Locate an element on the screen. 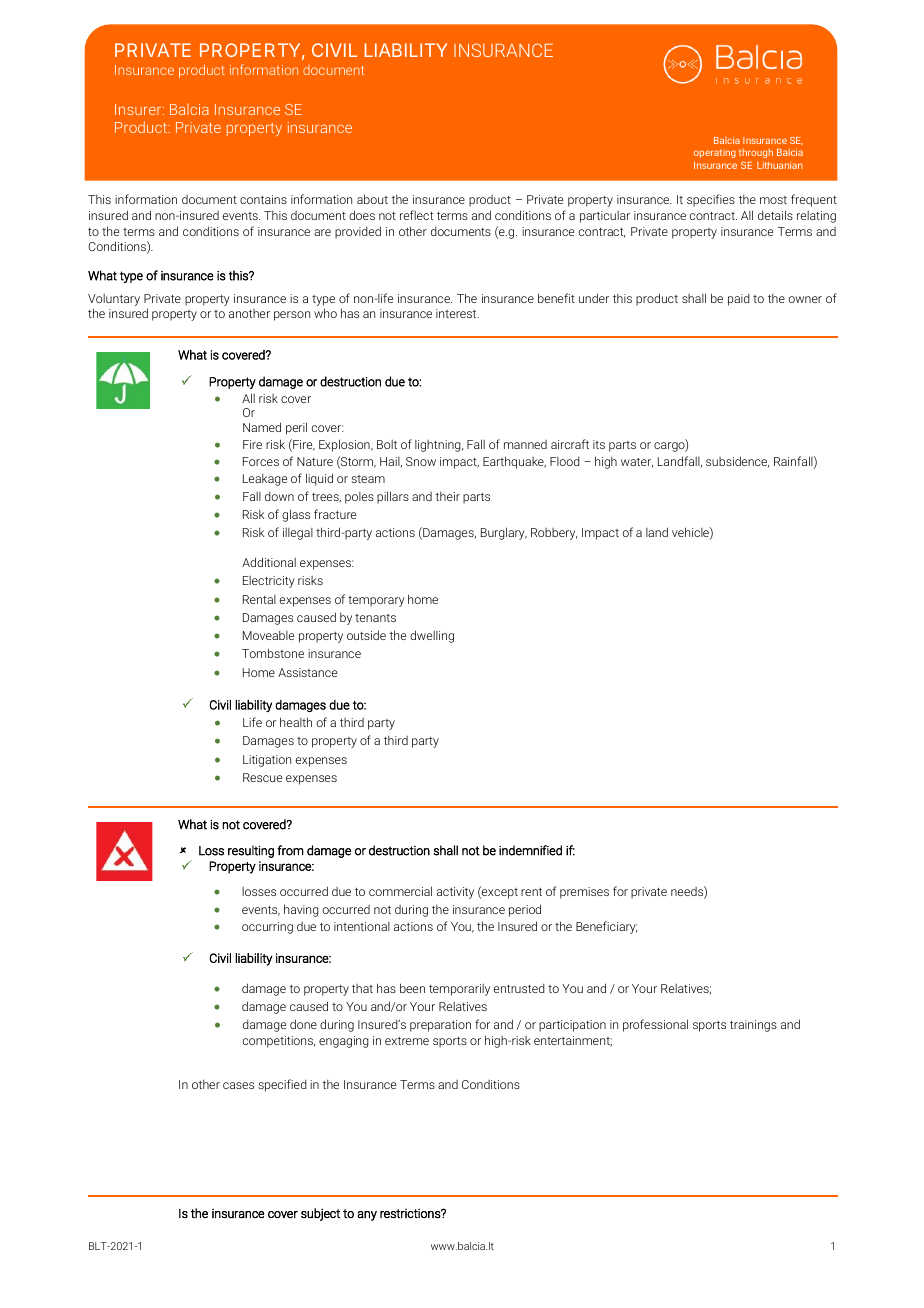  Beneficiary is located at coordinates (606, 927).
